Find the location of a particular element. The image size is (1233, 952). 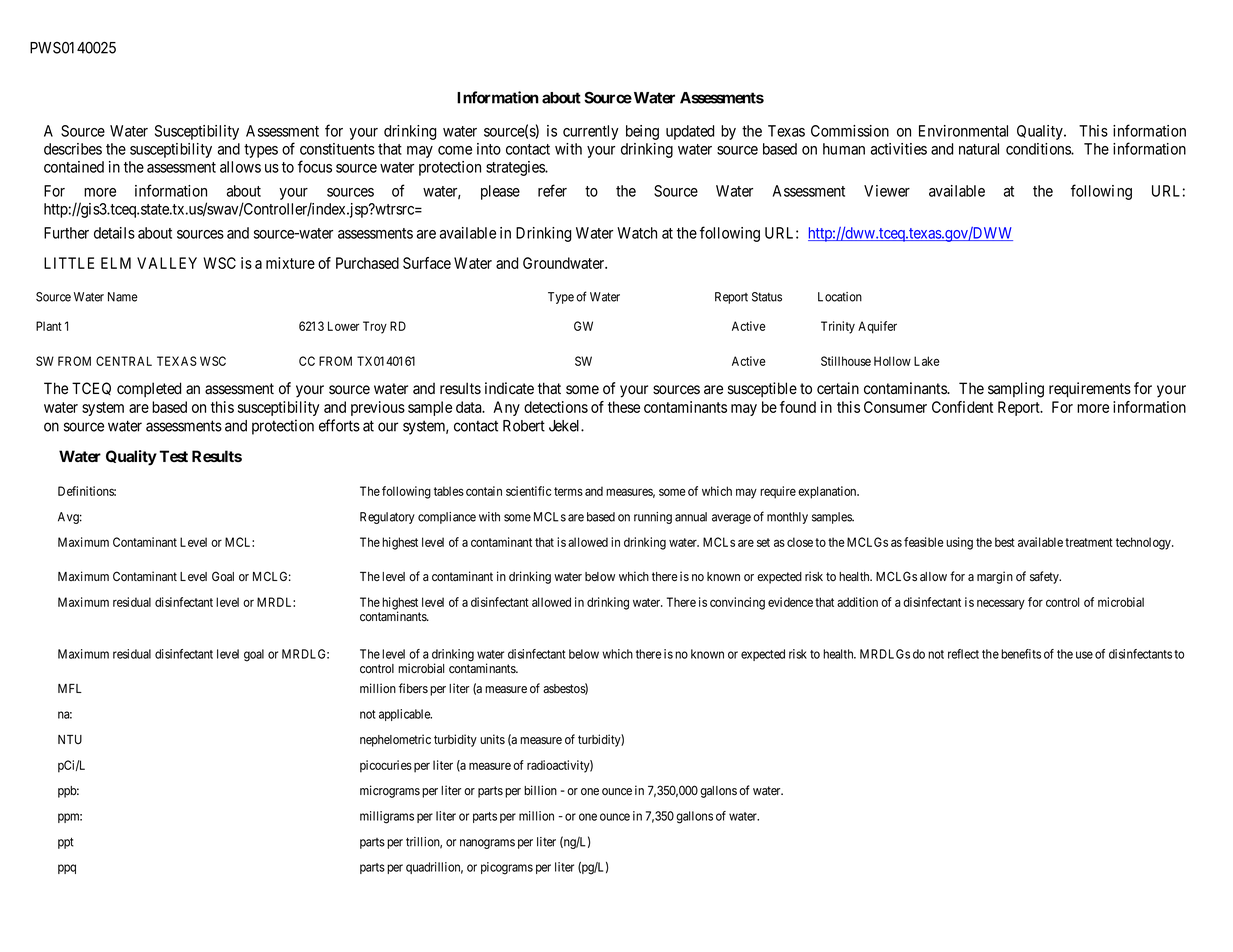

using is located at coordinates (959, 543).
